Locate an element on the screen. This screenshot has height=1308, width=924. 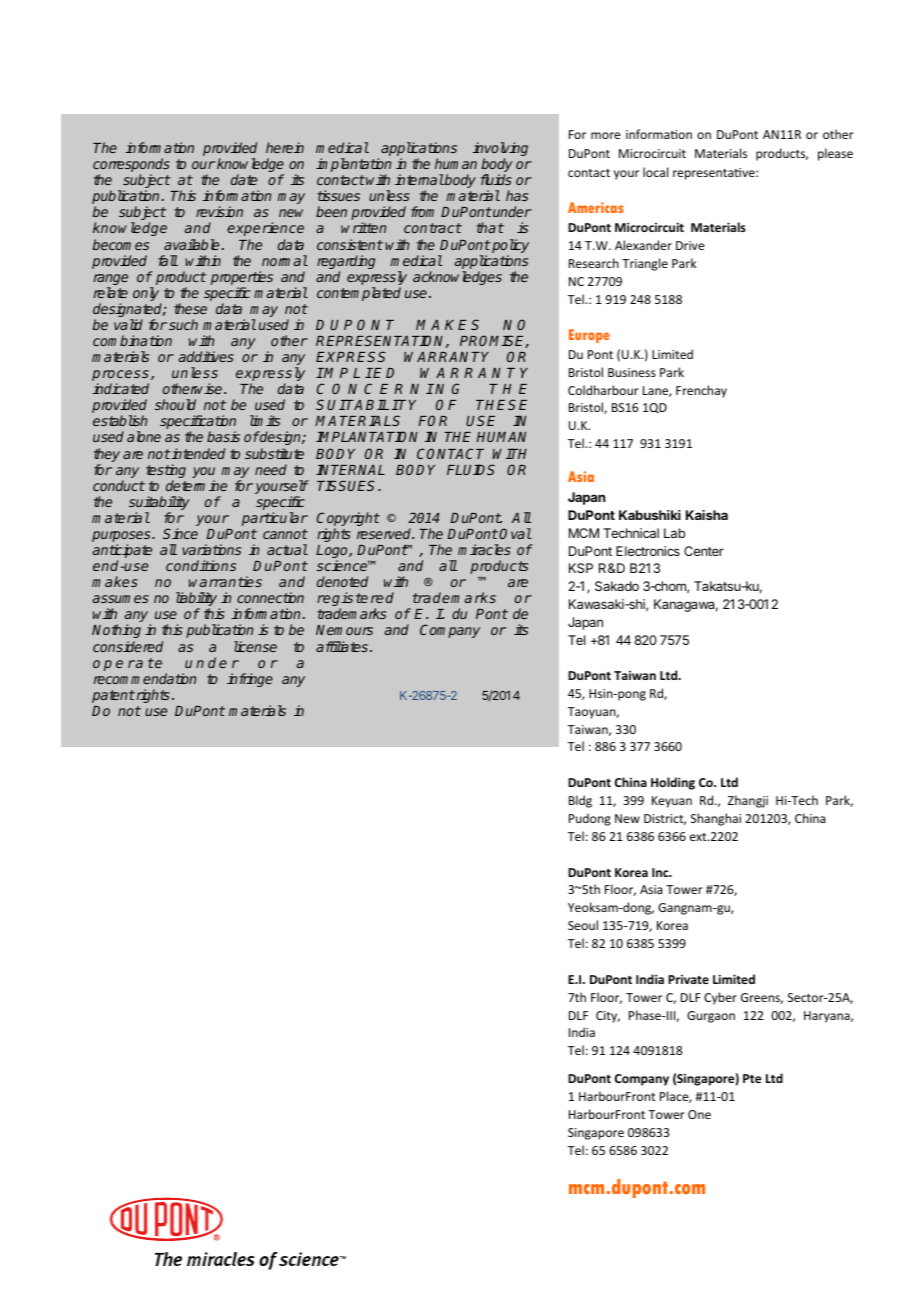
miracles is located at coordinates (484, 549).
